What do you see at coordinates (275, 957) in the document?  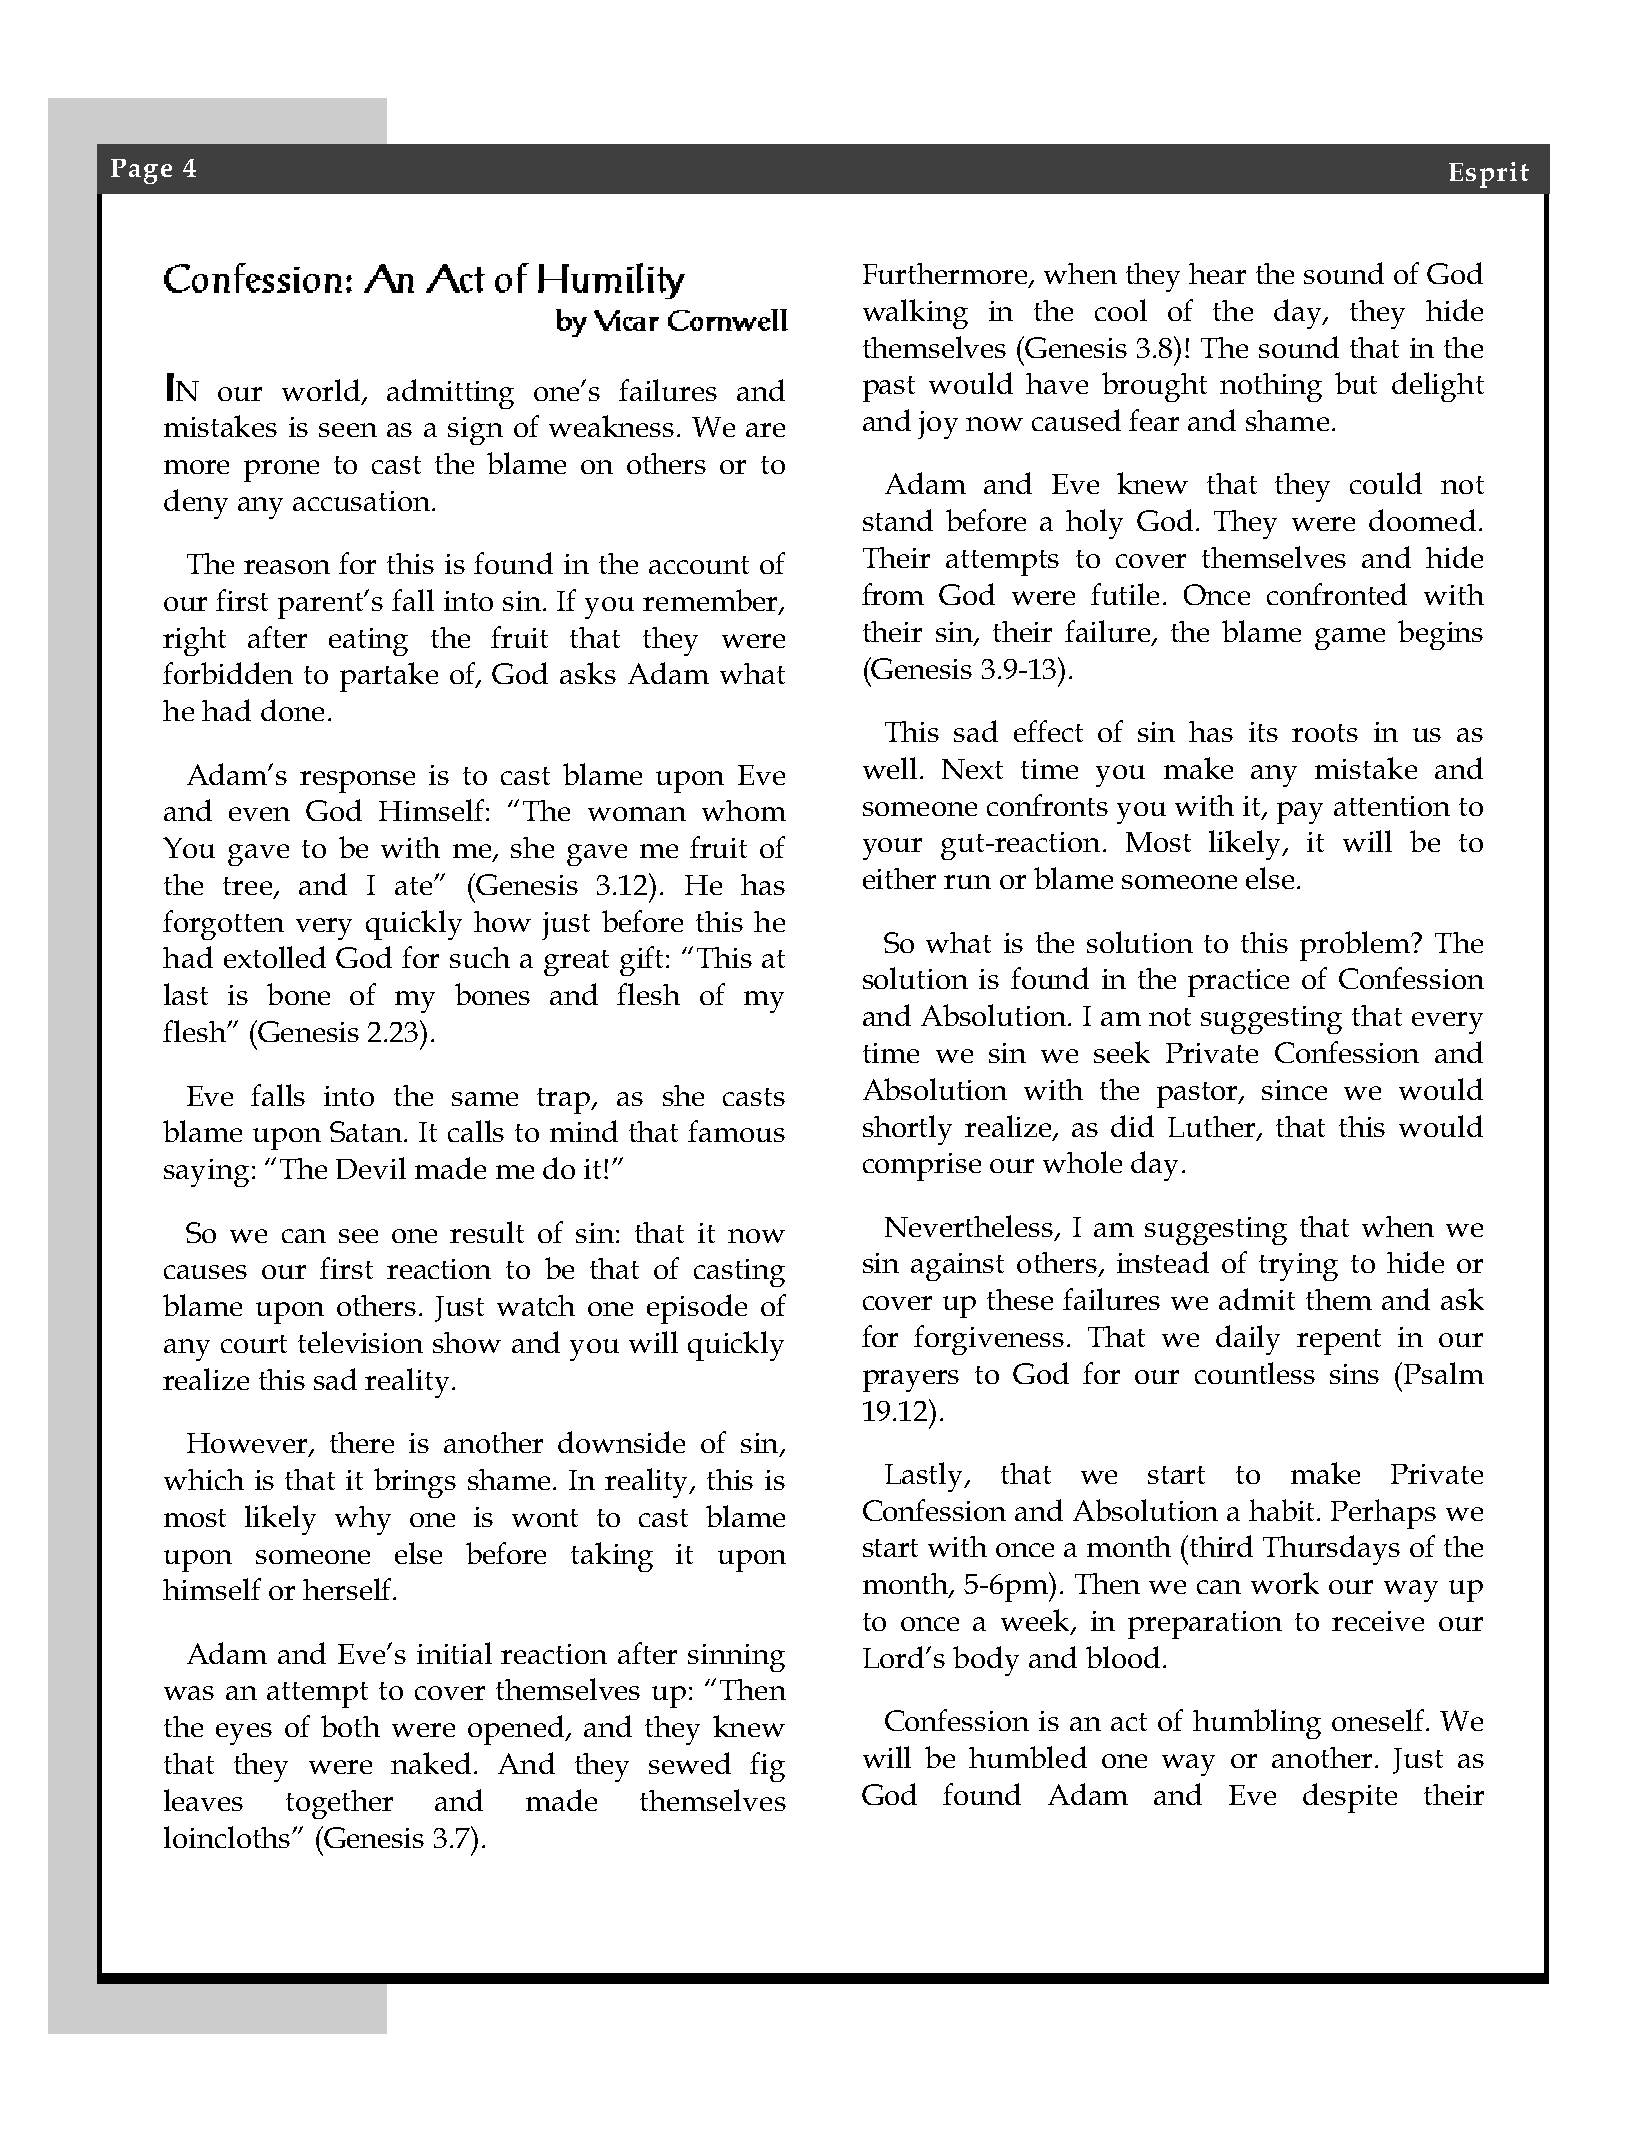 I see `extolled` at bounding box center [275, 957].
